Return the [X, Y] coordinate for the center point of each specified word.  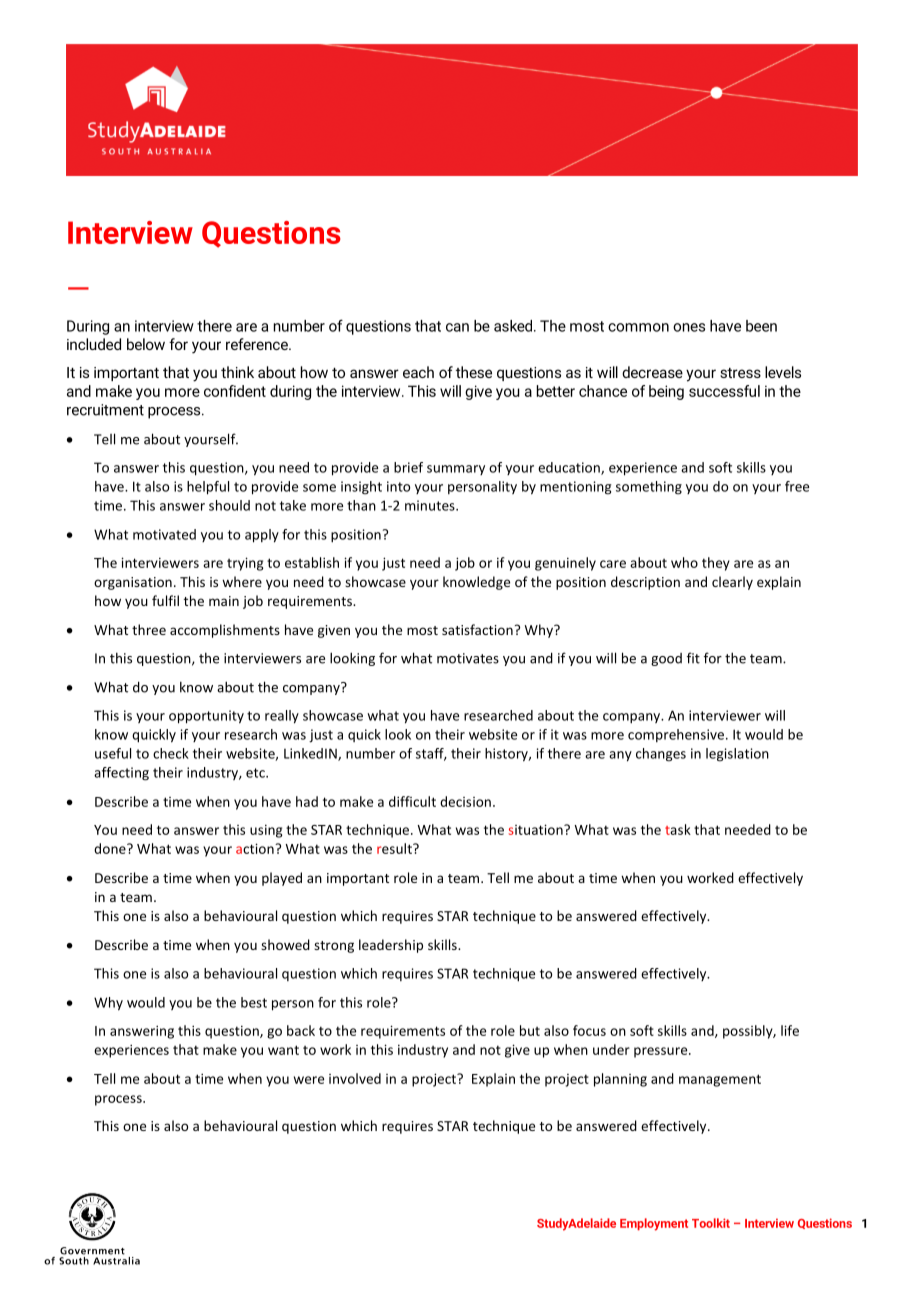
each [418, 372]
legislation [737, 755]
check [171, 753]
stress [740, 373]
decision [465, 801]
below [146, 344]
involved [355, 1078]
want [283, 1050]
